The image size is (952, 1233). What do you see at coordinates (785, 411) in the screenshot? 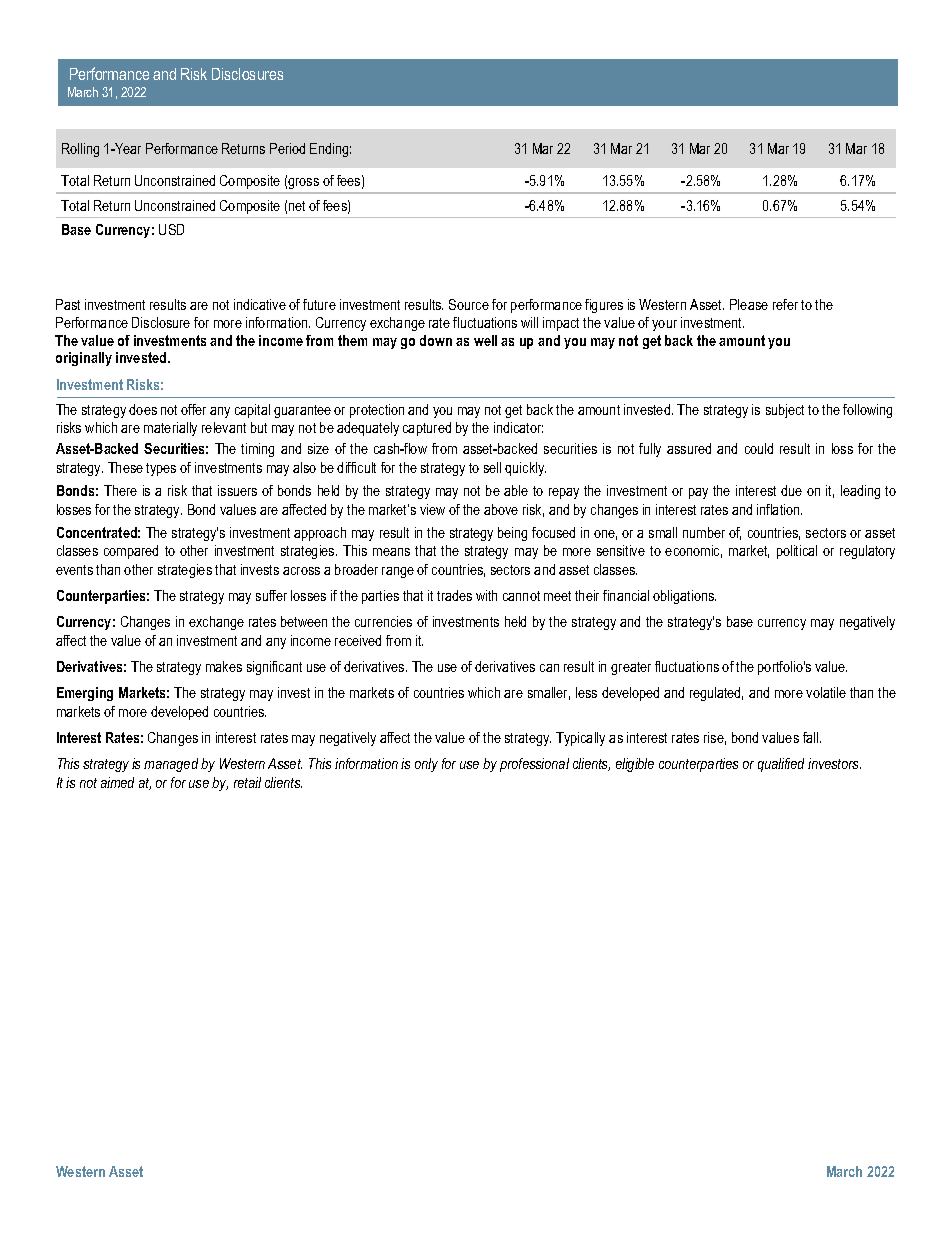
I see `subject` at bounding box center [785, 411].
